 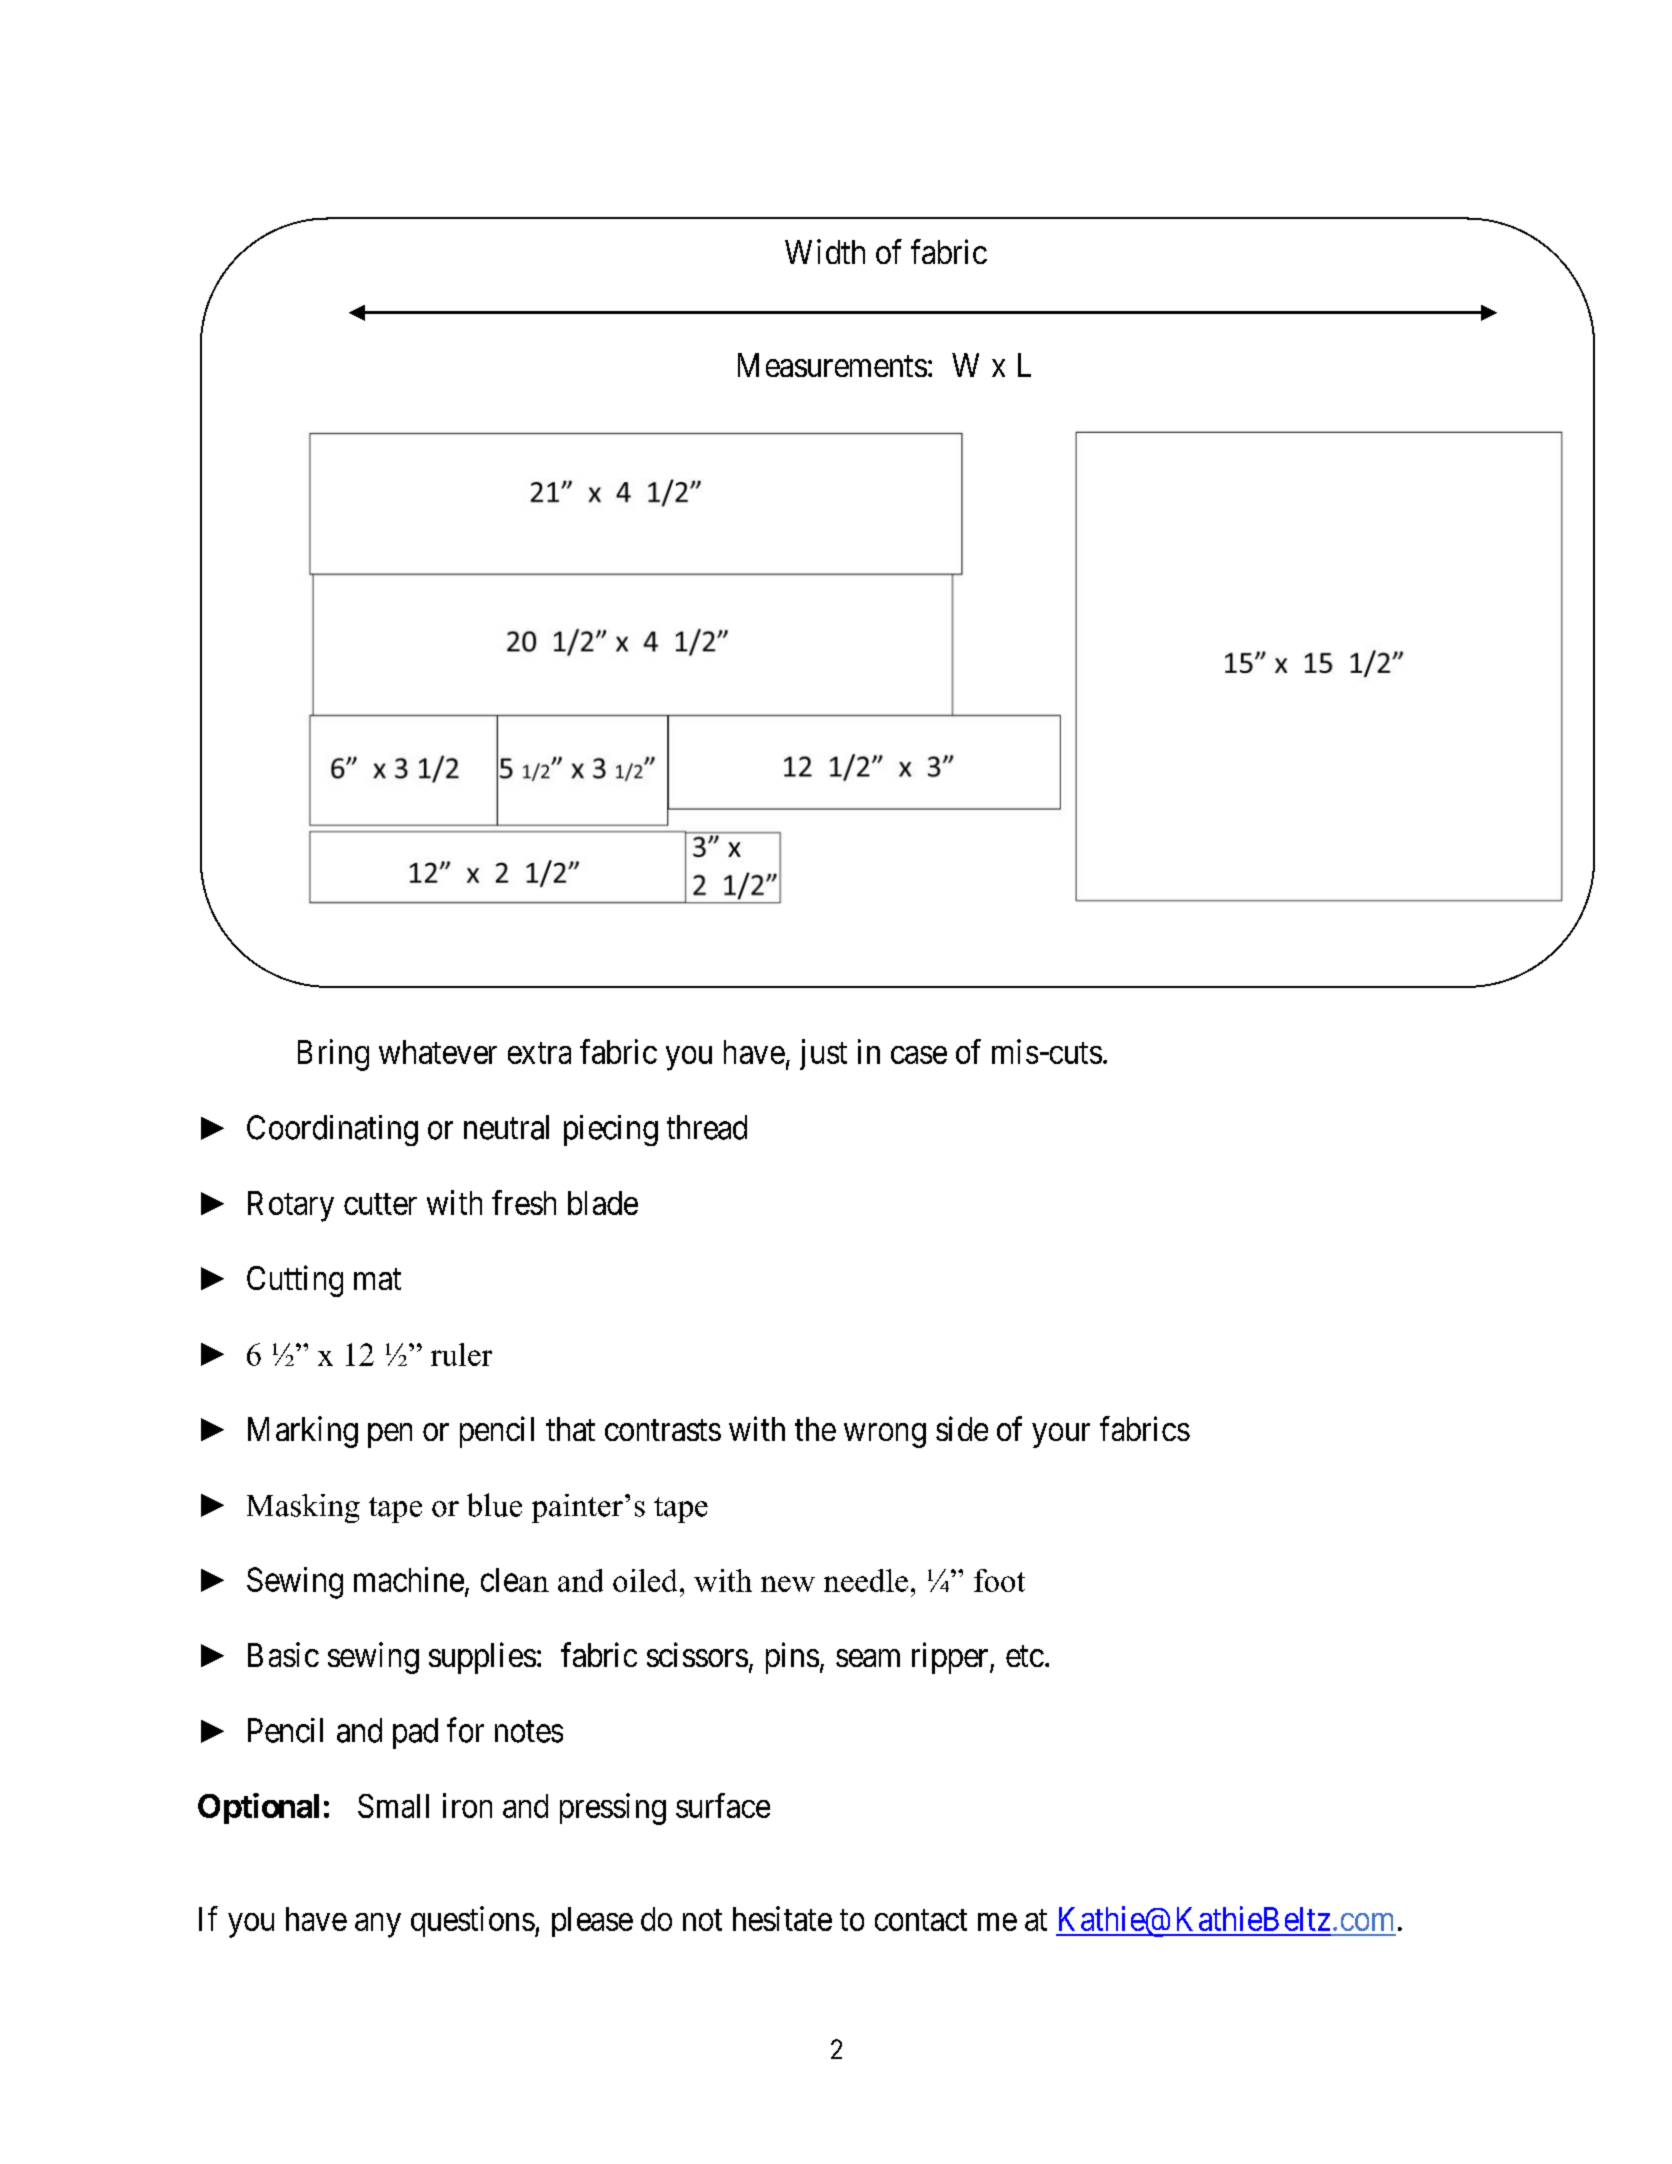 What do you see at coordinates (825, 251) in the document?
I see `Width` at bounding box center [825, 251].
